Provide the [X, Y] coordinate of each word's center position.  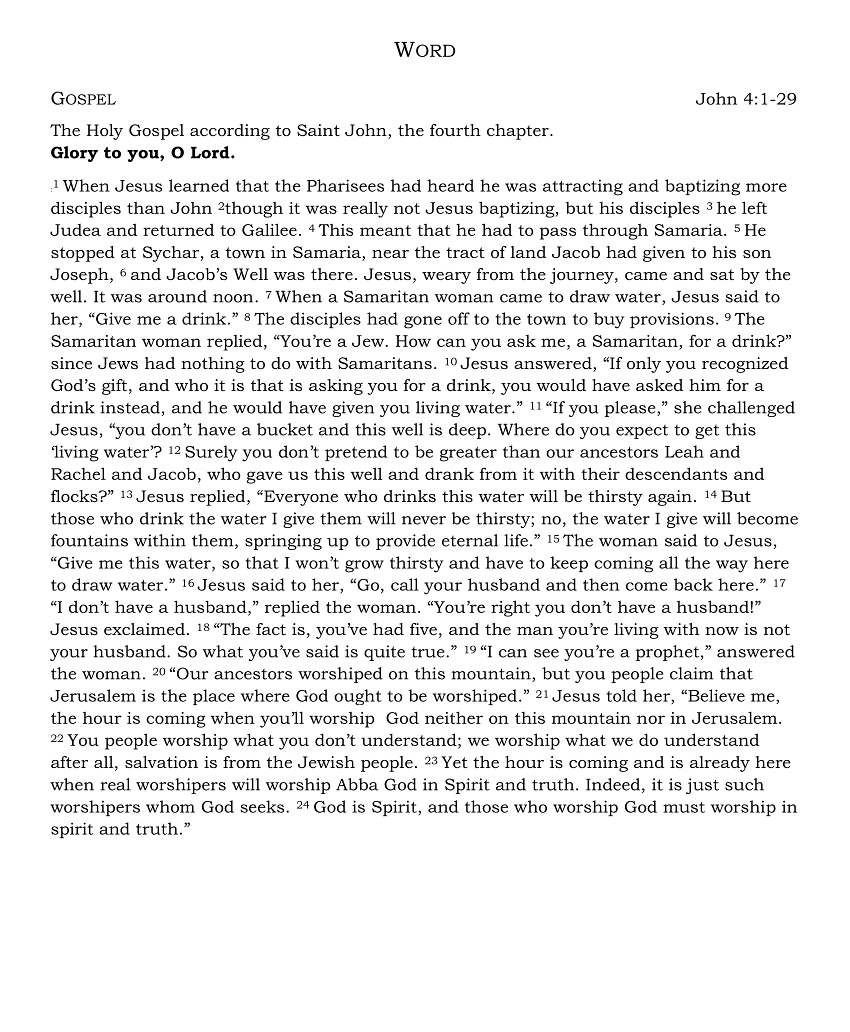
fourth [455, 130]
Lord [211, 152]
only [644, 365]
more [766, 187]
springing [283, 542]
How [413, 341]
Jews [118, 363]
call [405, 584]
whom [170, 806]
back [693, 584]
